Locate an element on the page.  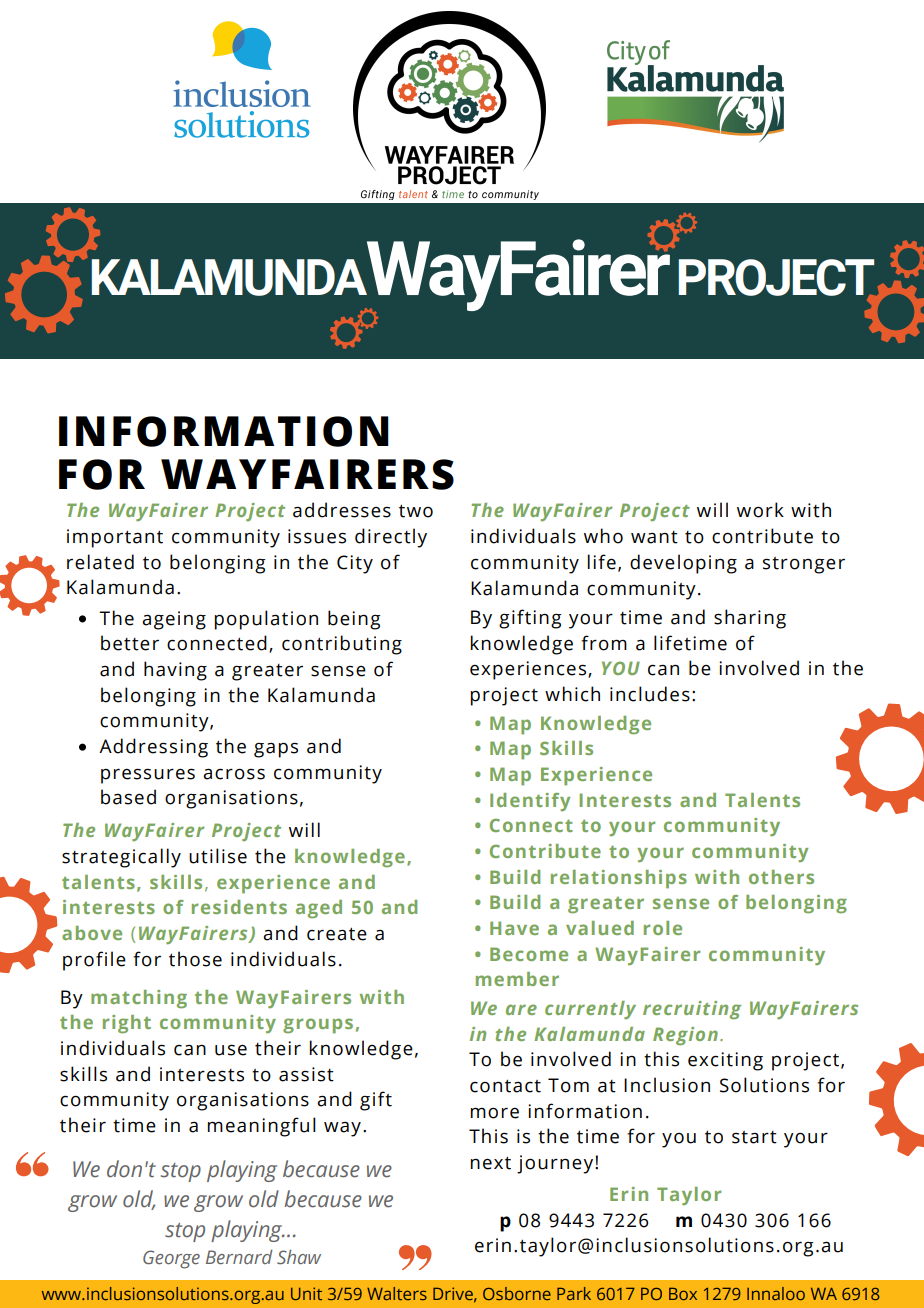
Box is located at coordinates (683, 1293).
